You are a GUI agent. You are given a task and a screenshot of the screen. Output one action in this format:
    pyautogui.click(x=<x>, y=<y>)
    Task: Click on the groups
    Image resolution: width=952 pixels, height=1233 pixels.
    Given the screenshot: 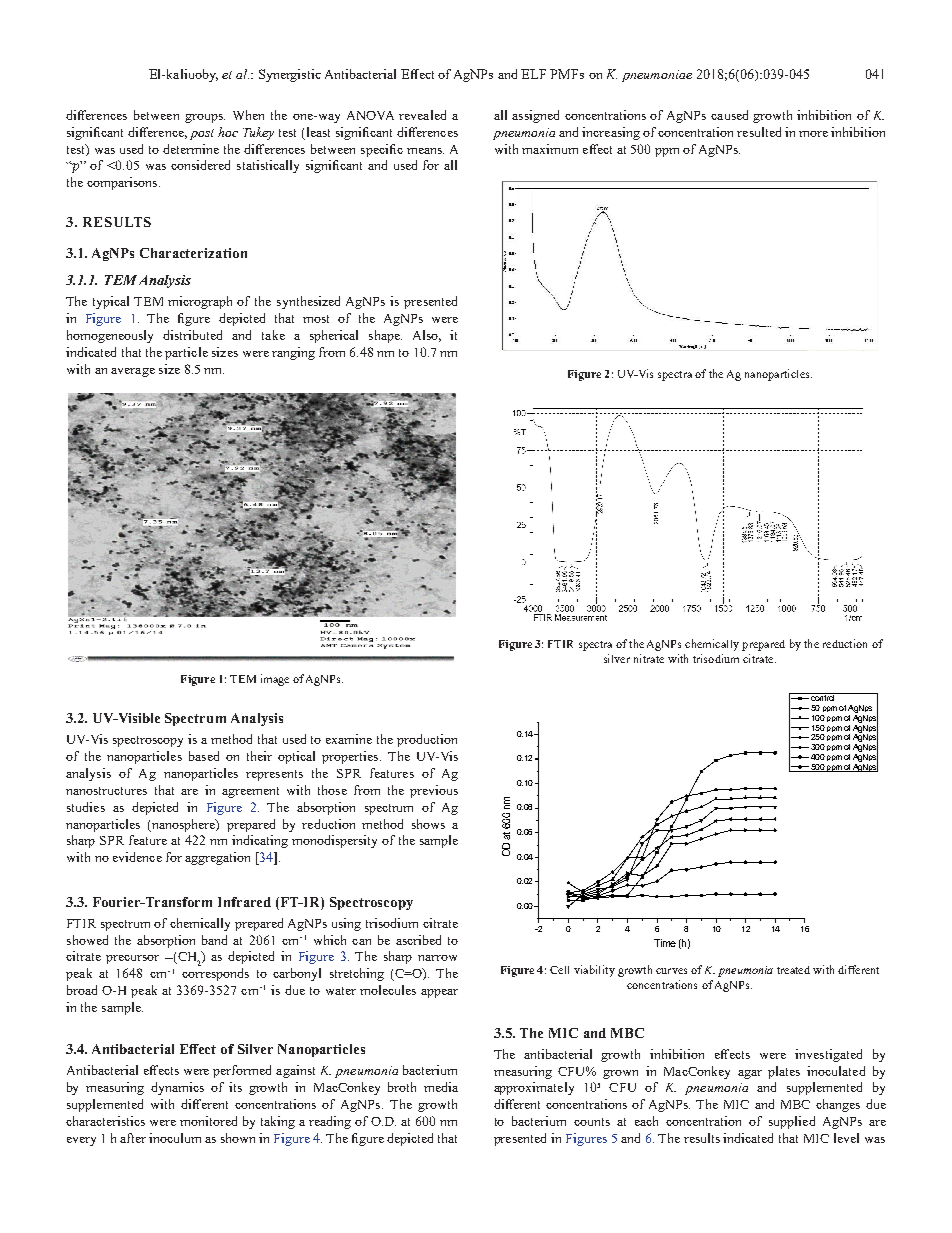 What is the action you would take?
    pyautogui.click(x=205, y=118)
